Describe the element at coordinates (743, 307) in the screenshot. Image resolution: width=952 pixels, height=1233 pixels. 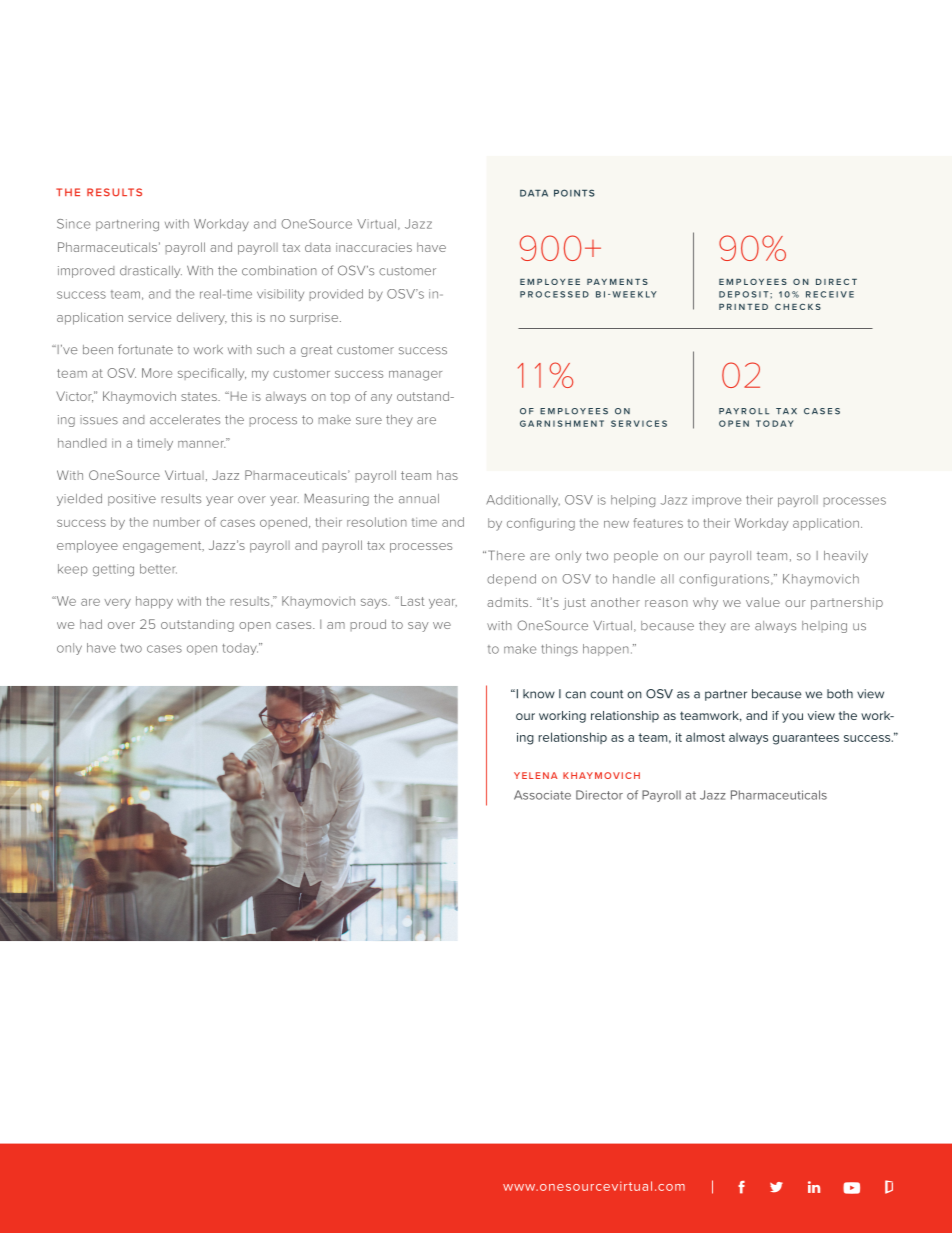
I see `PRINTED` at that location.
